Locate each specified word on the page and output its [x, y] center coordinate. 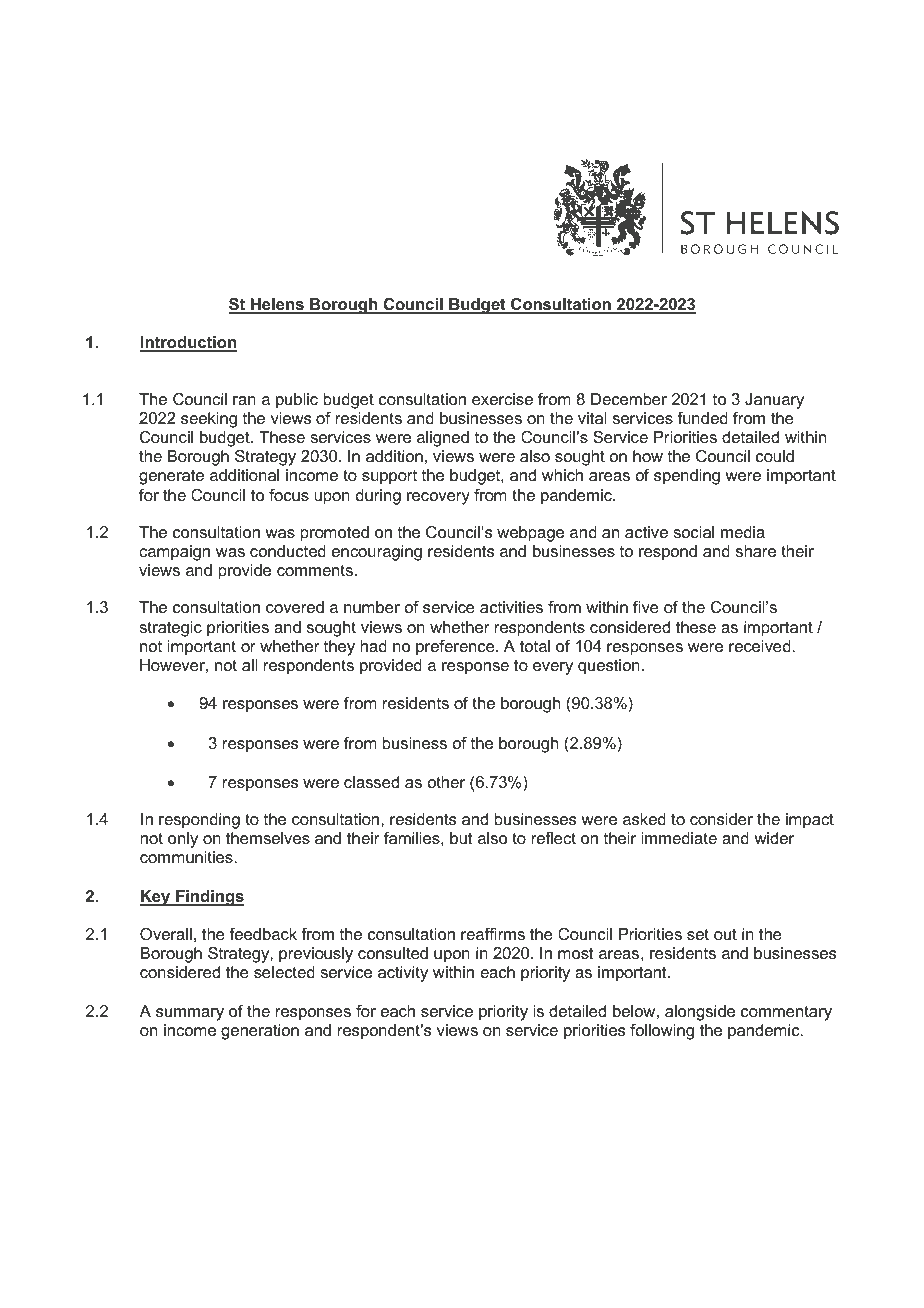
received [761, 646]
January [774, 401]
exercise [502, 399]
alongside [700, 1013]
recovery [438, 498]
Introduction [188, 343]
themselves [268, 838]
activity [403, 974]
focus [289, 495]
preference [456, 648]
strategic [170, 629]
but [461, 838]
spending [687, 477]
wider [774, 838]
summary [190, 1014]
